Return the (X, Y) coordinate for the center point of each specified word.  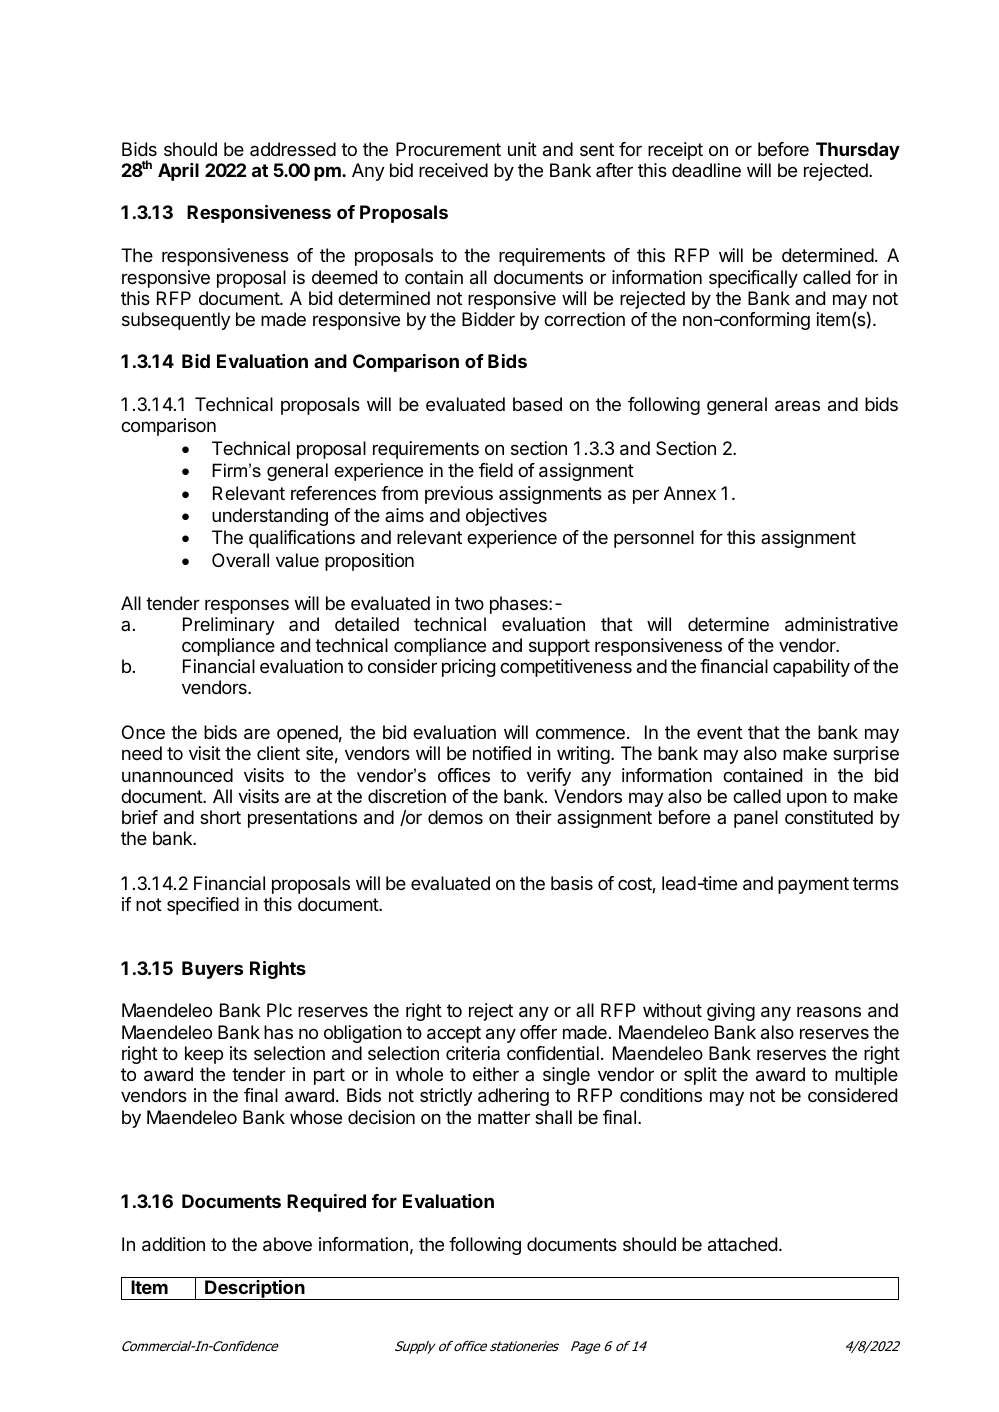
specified (203, 906)
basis (572, 883)
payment (813, 885)
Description (255, 1290)
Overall (240, 560)
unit (522, 149)
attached (742, 1244)
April (178, 172)
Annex (690, 493)
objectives (506, 517)
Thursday (858, 151)
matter (504, 1118)
